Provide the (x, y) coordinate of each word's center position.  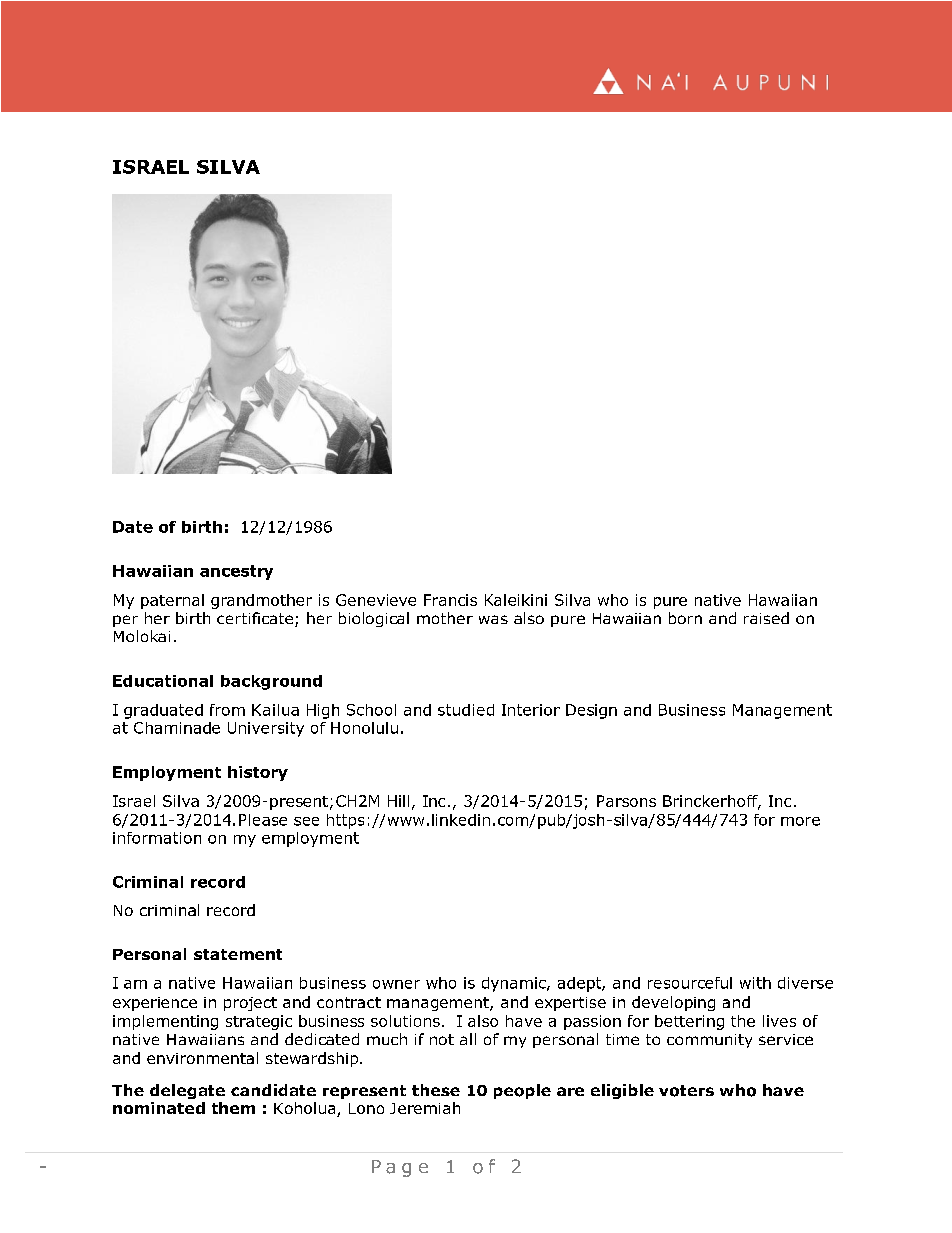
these (436, 1090)
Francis (450, 600)
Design (591, 711)
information (157, 838)
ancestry (236, 572)
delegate (187, 1091)
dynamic (515, 984)
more (800, 821)
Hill (398, 801)
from (227, 710)
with (755, 983)
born (685, 618)
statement (238, 954)
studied (466, 710)
